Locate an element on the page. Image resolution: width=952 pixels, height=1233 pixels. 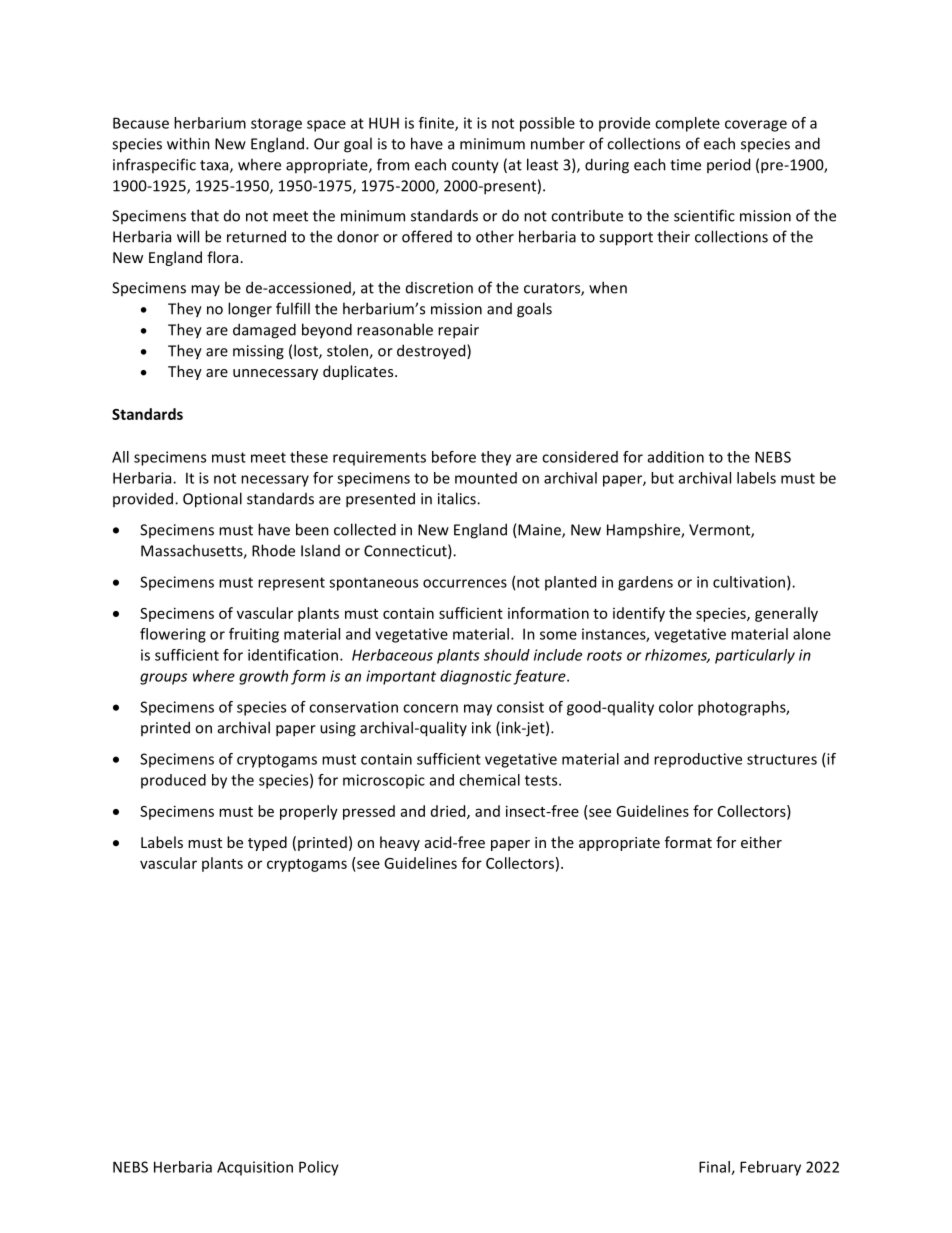
period is located at coordinates (728, 165).
